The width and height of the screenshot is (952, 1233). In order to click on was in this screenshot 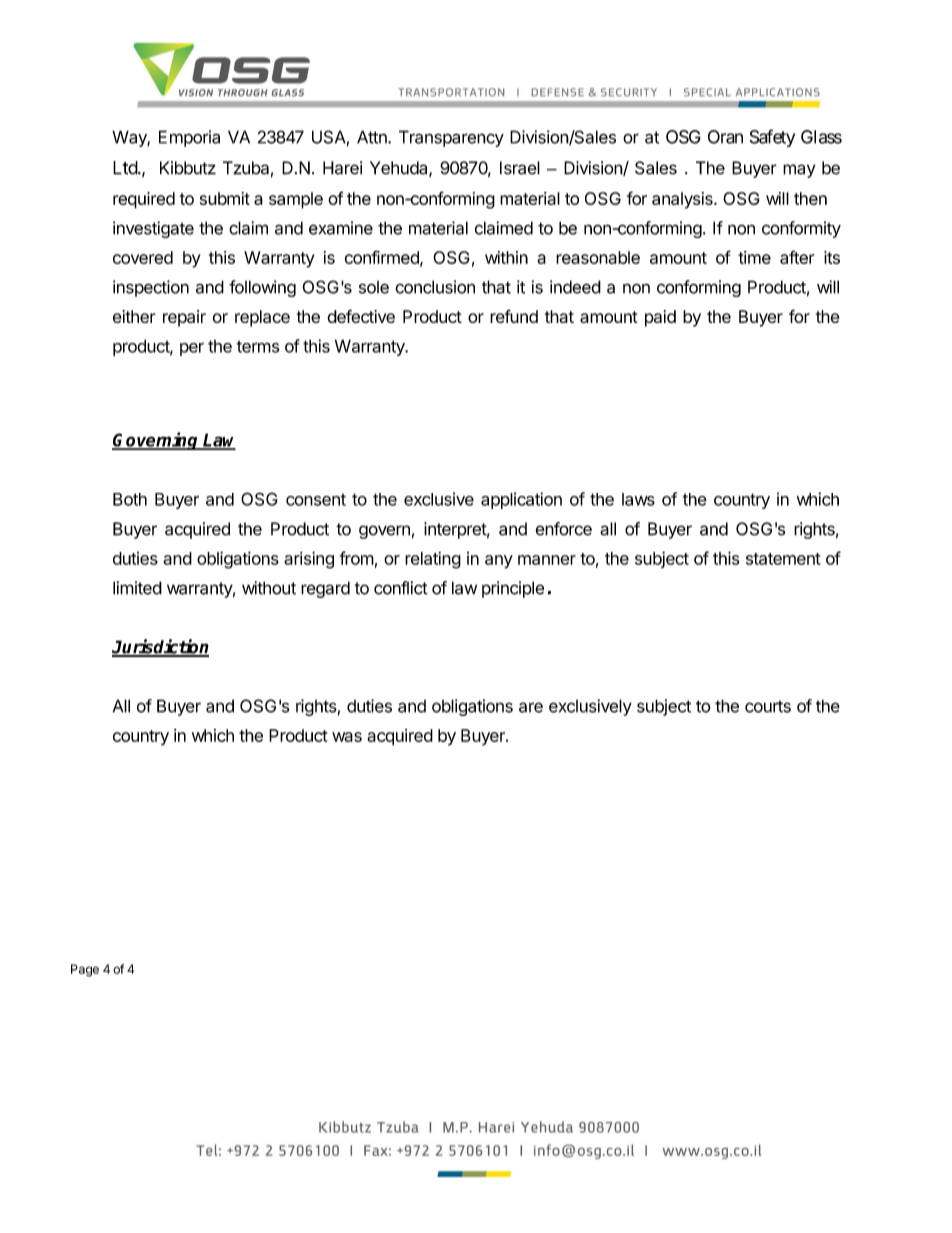, I will do `click(347, 737)`.
